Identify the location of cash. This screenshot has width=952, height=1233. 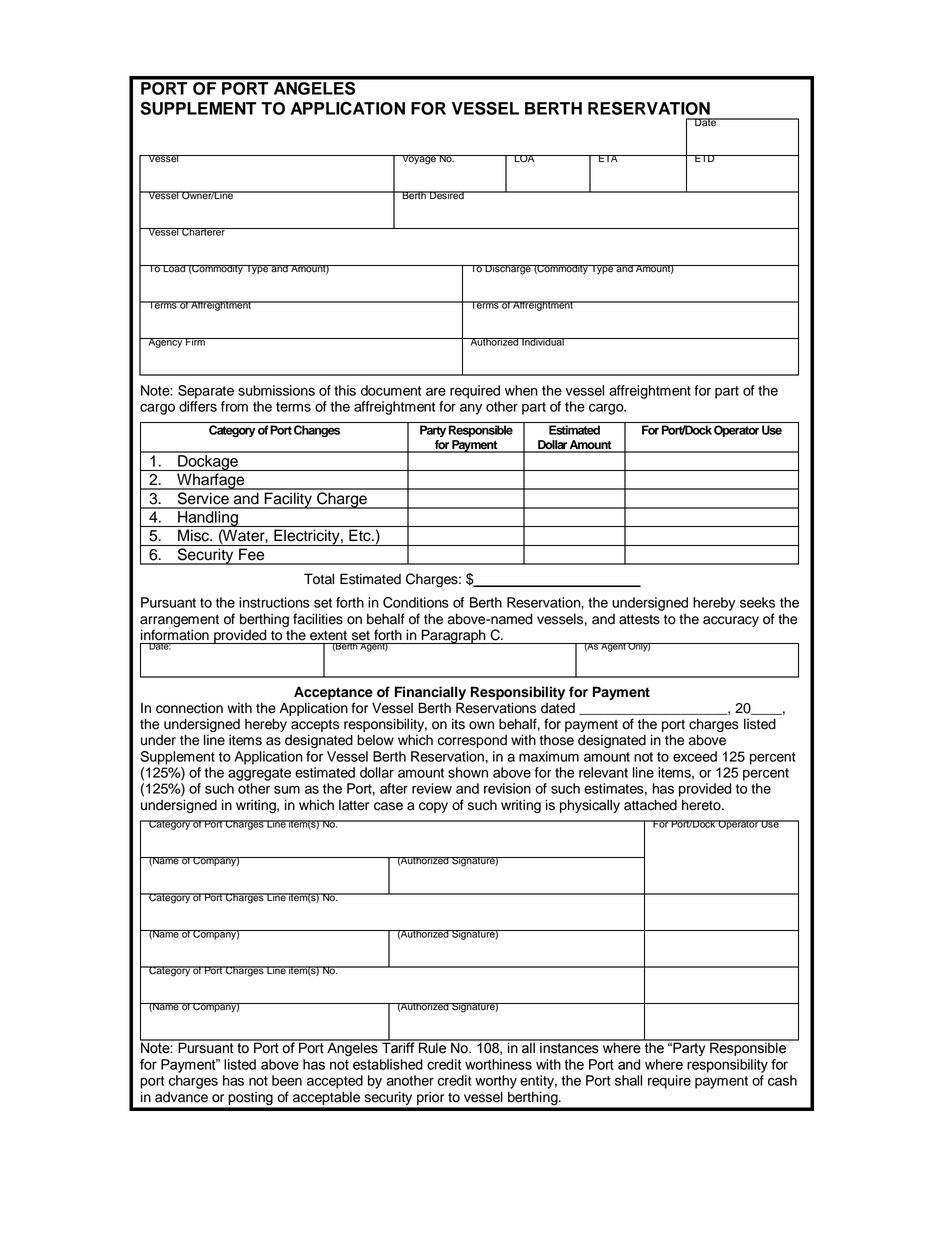
(782, 1080).
